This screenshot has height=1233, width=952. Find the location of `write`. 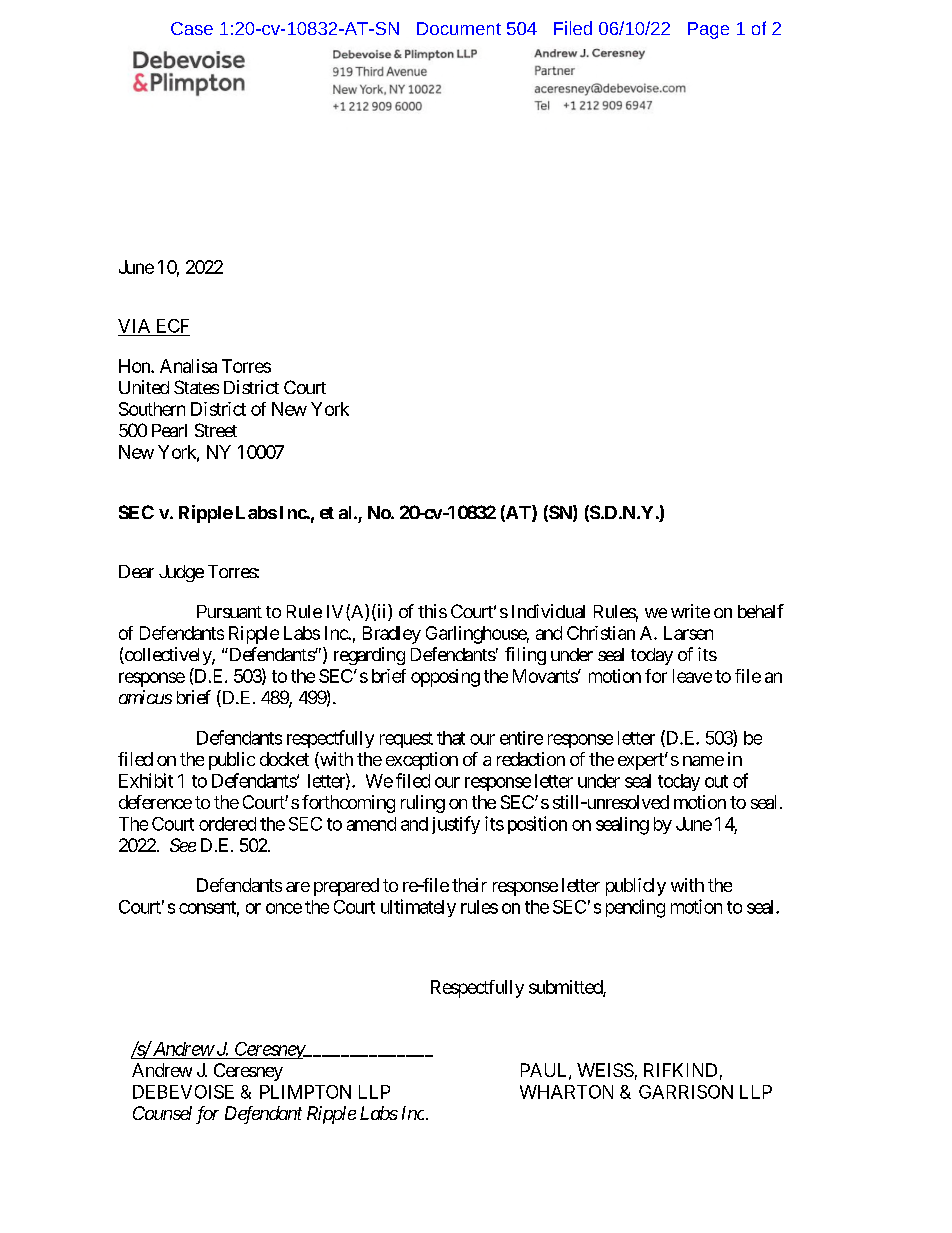

write is located at coordinates (690, 611).
